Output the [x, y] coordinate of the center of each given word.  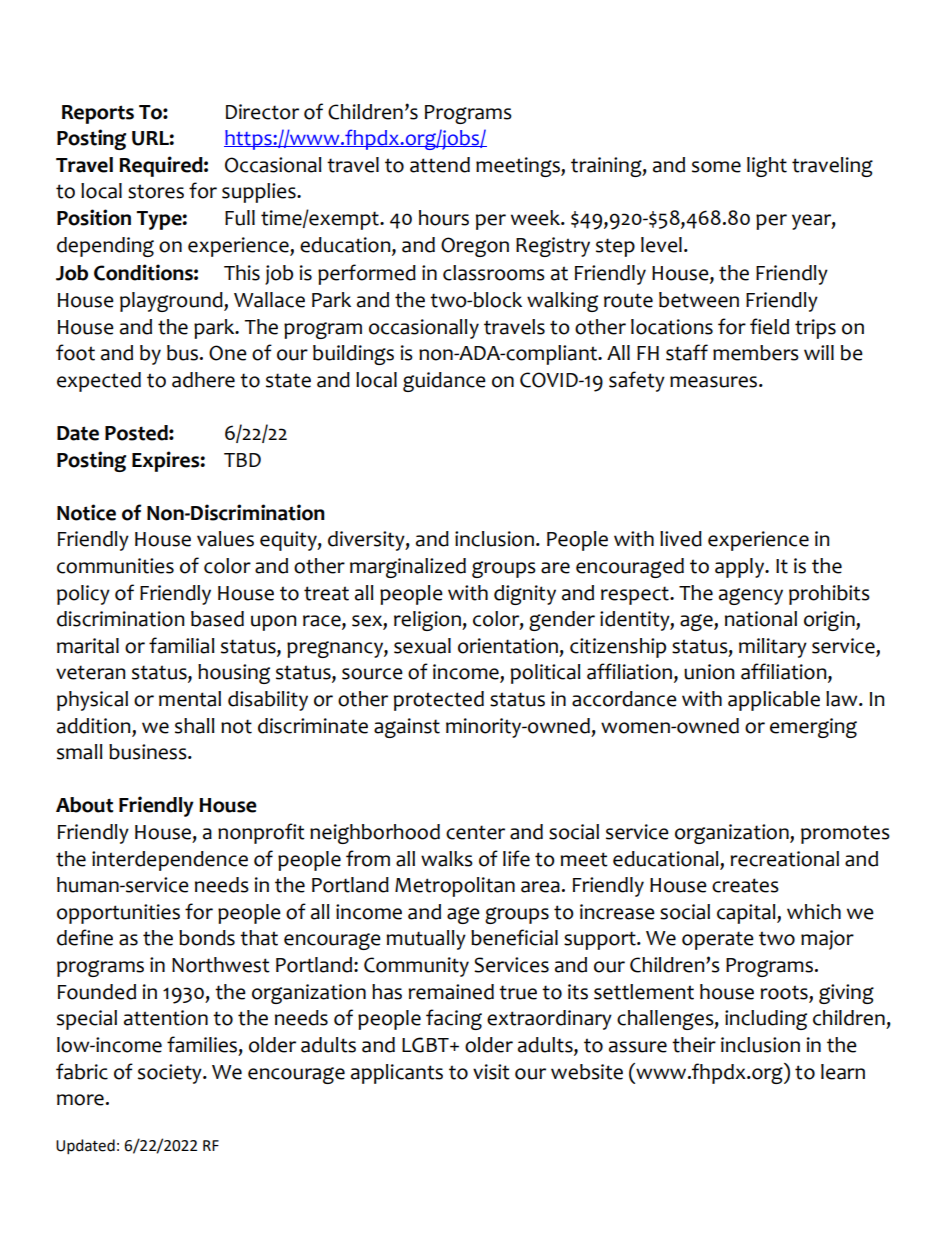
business [149, 752]
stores [156, 191]
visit [491, 1072]
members [756, 353]
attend [440, 165]
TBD [242, 460]
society [171, 1074]
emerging [813, 728]
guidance [444, 382]
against [407, 728]
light [767, 167]
